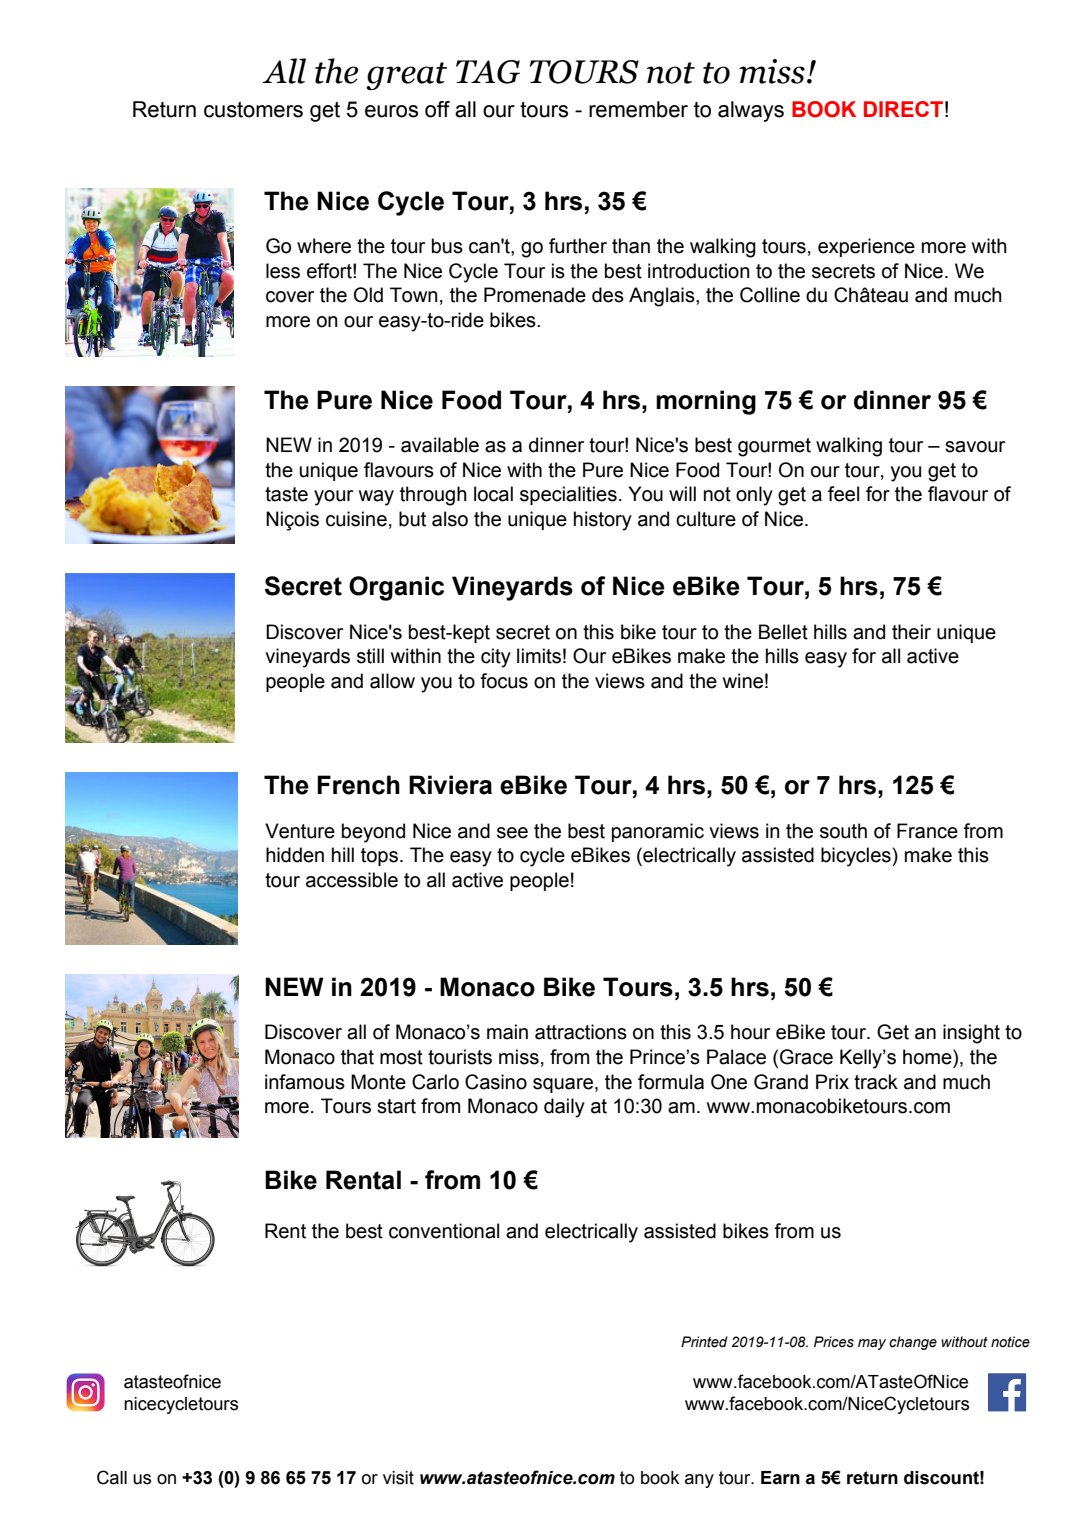 Image resolution: width=1082 pixels, height=1530 pixels. What do you see at coordinates (358, 785) in the screenshot?
I see `French` at bounding box center [358, 785].
